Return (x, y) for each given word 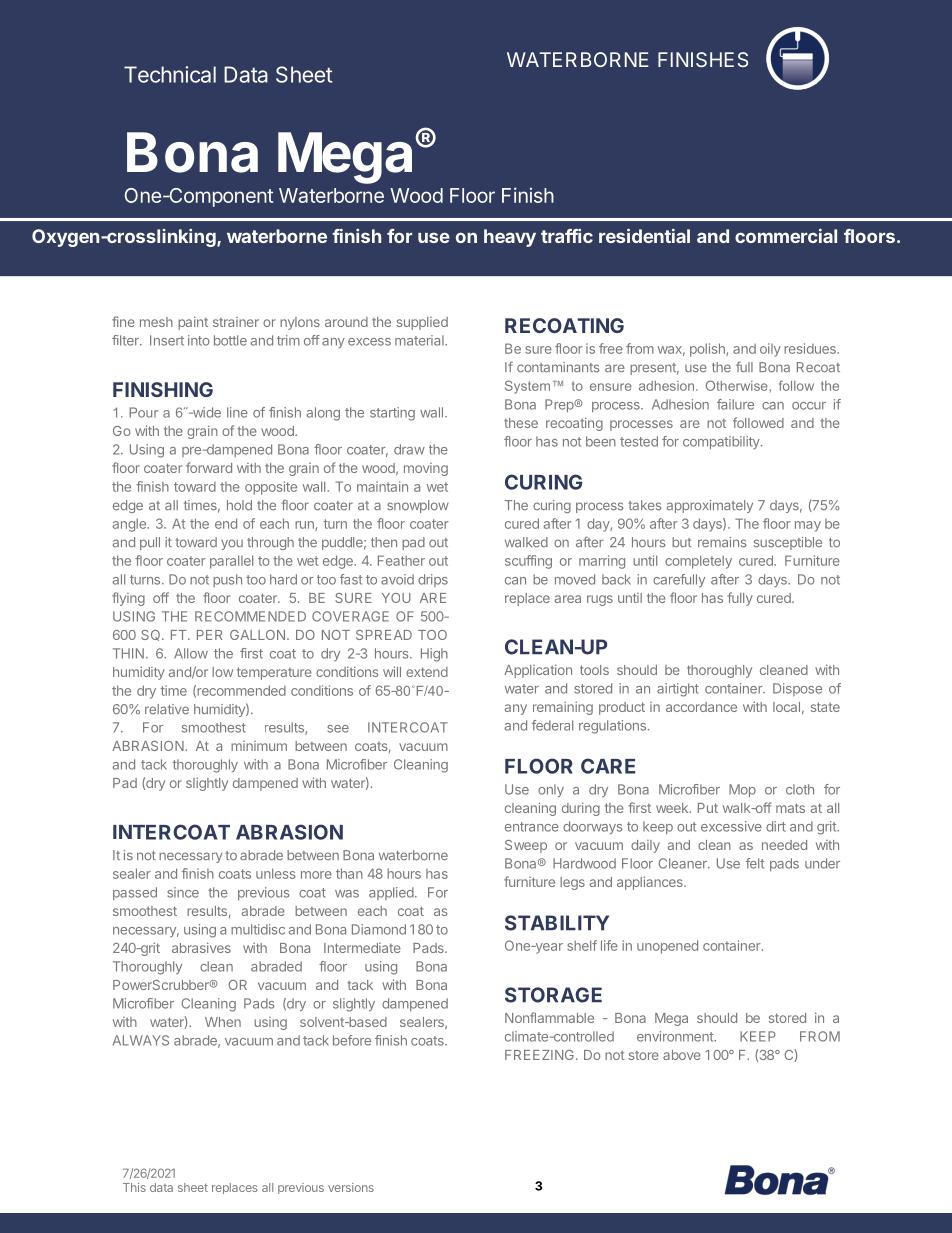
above (682, 1055)
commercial (786, 236)
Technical (170, 74)
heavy (510, 238)
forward (209, 467)
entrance (532, 827)
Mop (742, 790)
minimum (259, 746)
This (134, 1187)
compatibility (722, 442)
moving (426, 469)
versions (351, 1187)
